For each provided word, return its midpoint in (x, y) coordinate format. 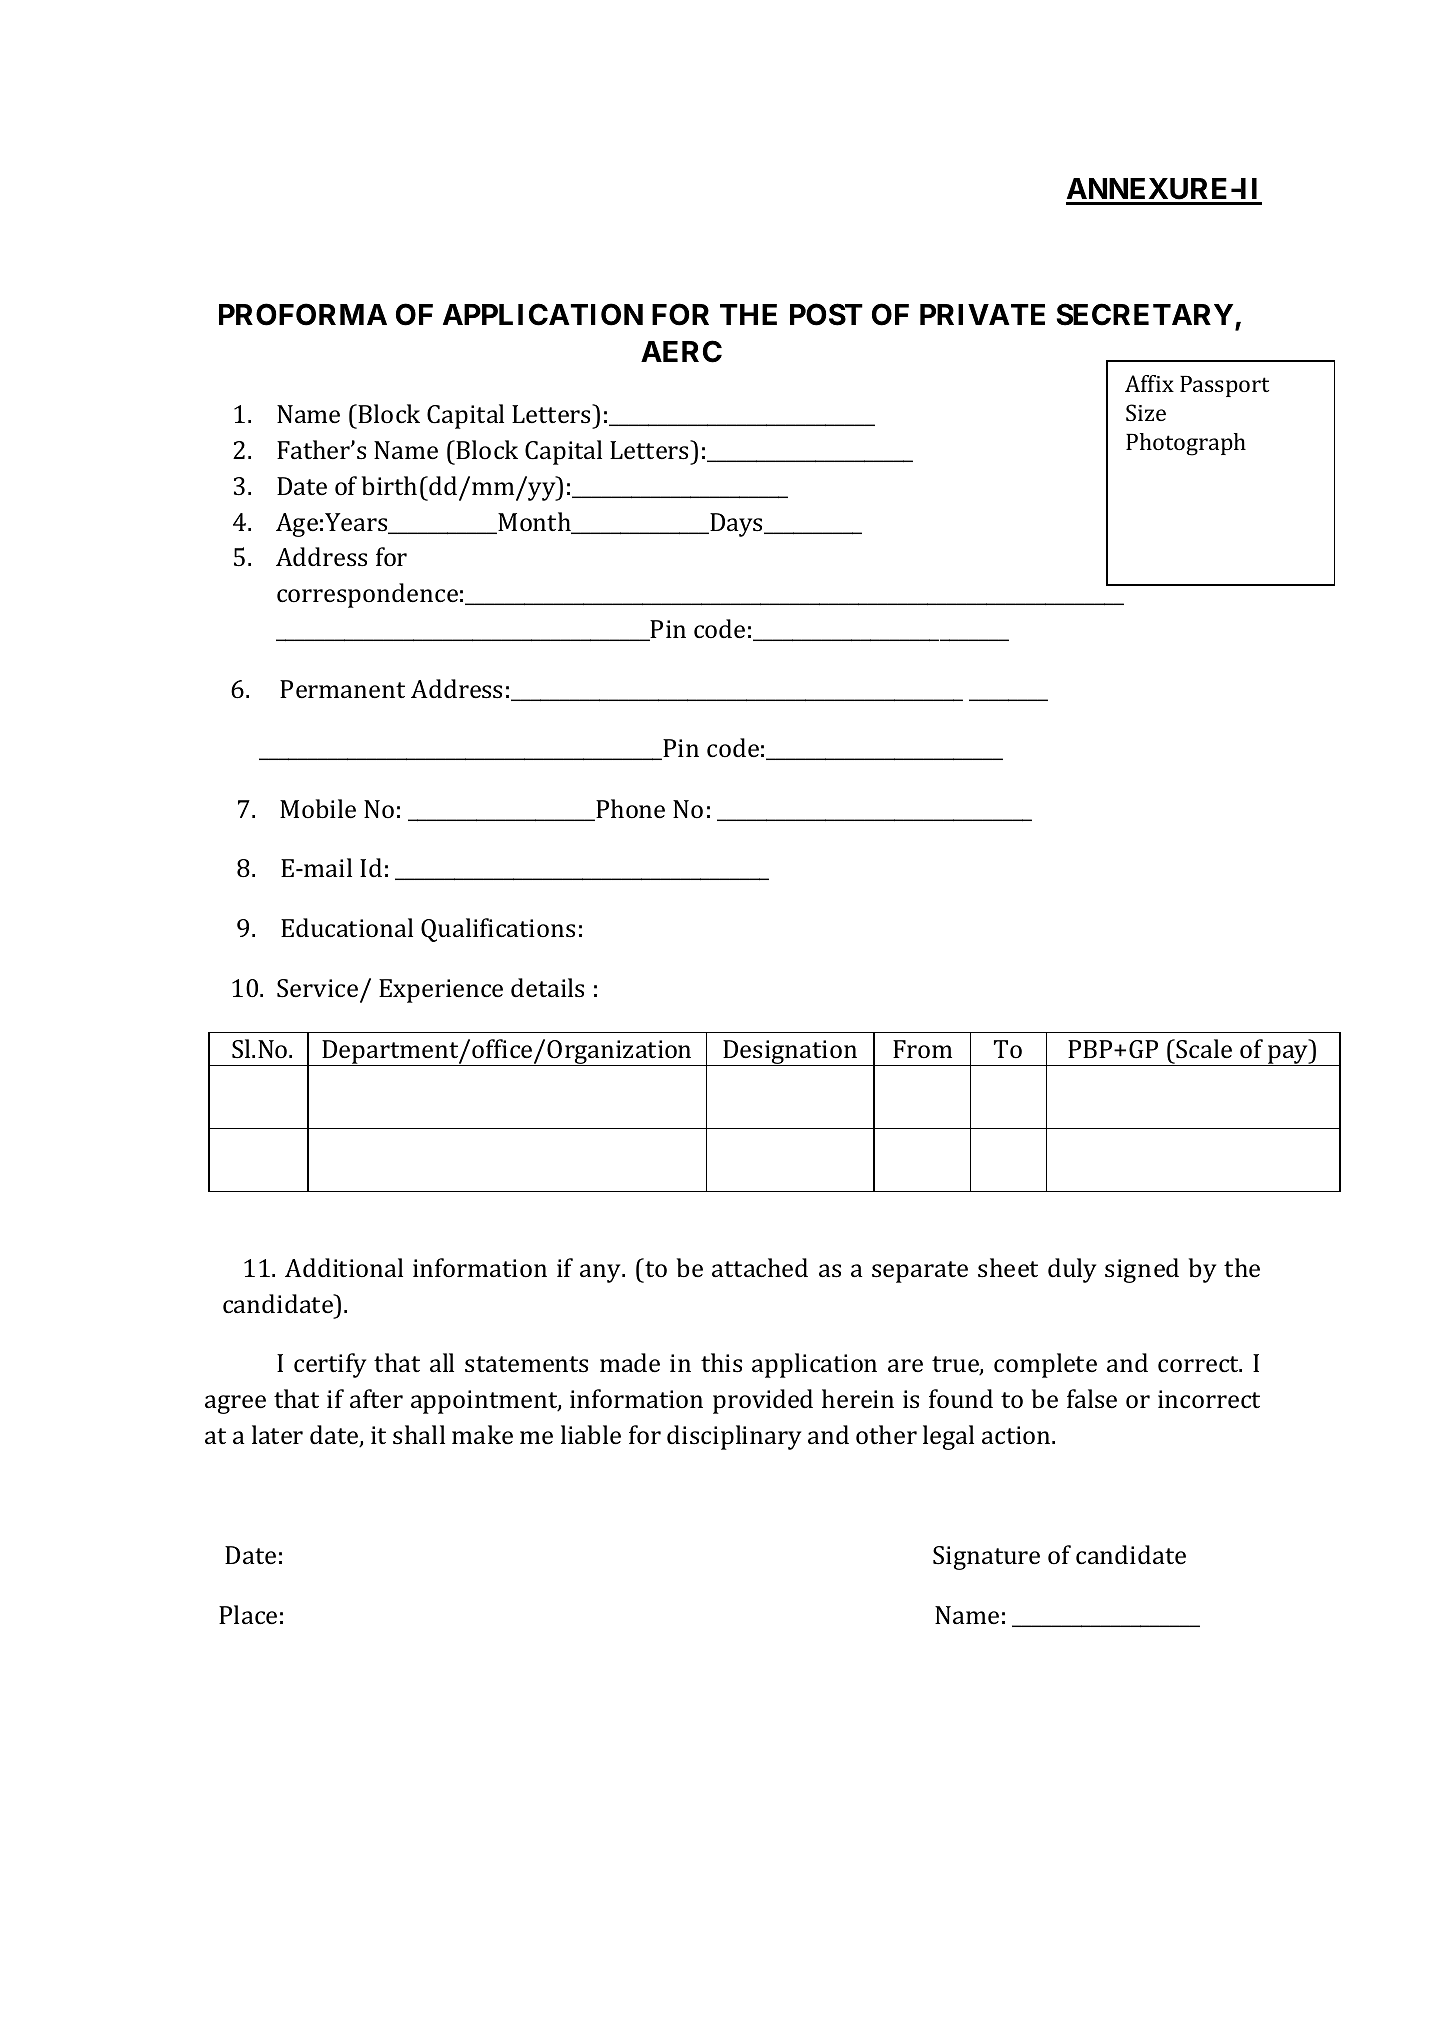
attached (760, 1268)
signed (1142, 1270)
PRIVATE (982, 314)
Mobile (318, 809)
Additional (344, 1267)
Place (248, 1615)
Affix (1149, 383)
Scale (1204, 1049)
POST (826, 314)
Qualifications (498, 930)
